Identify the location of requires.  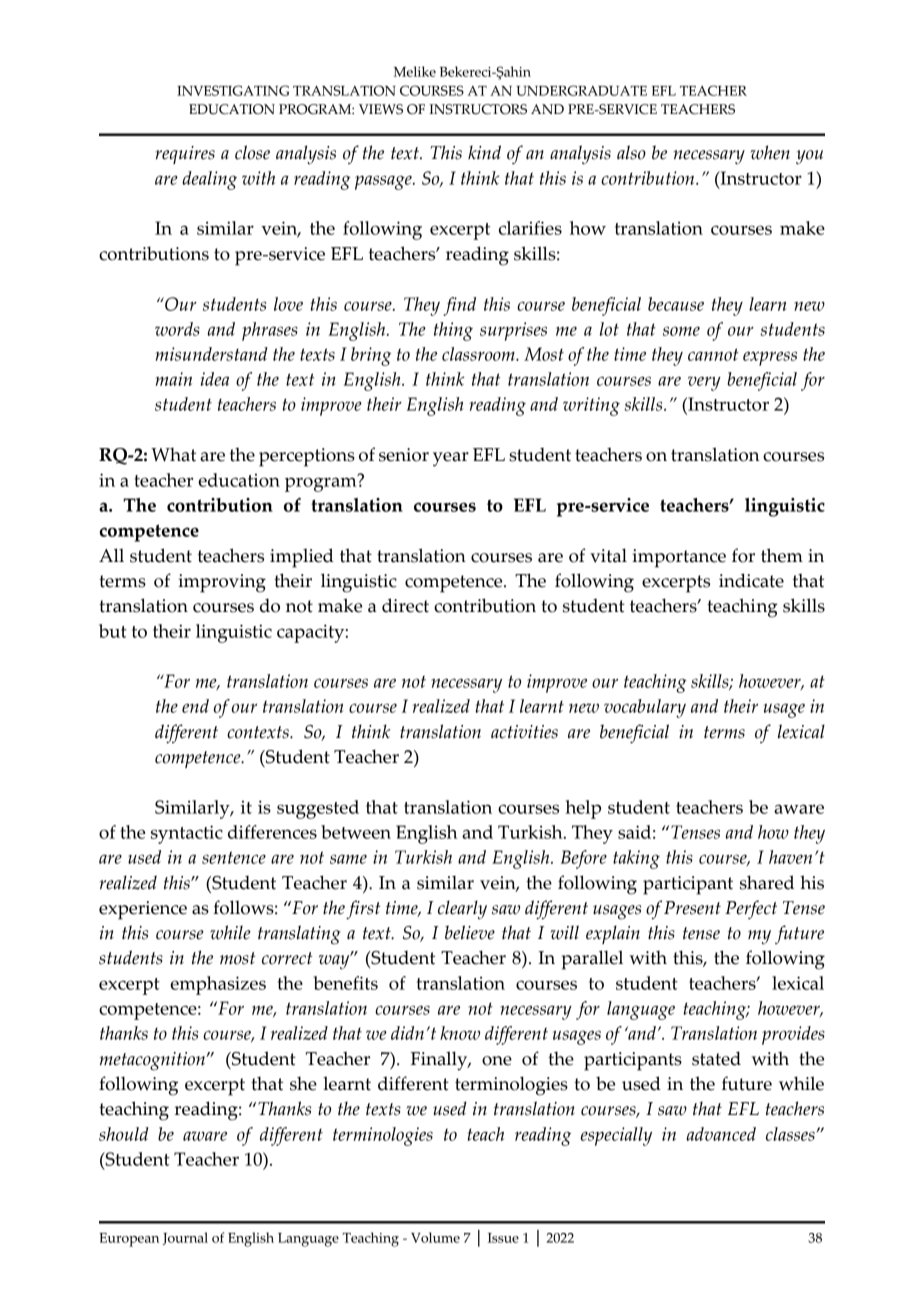
(185, 155).
